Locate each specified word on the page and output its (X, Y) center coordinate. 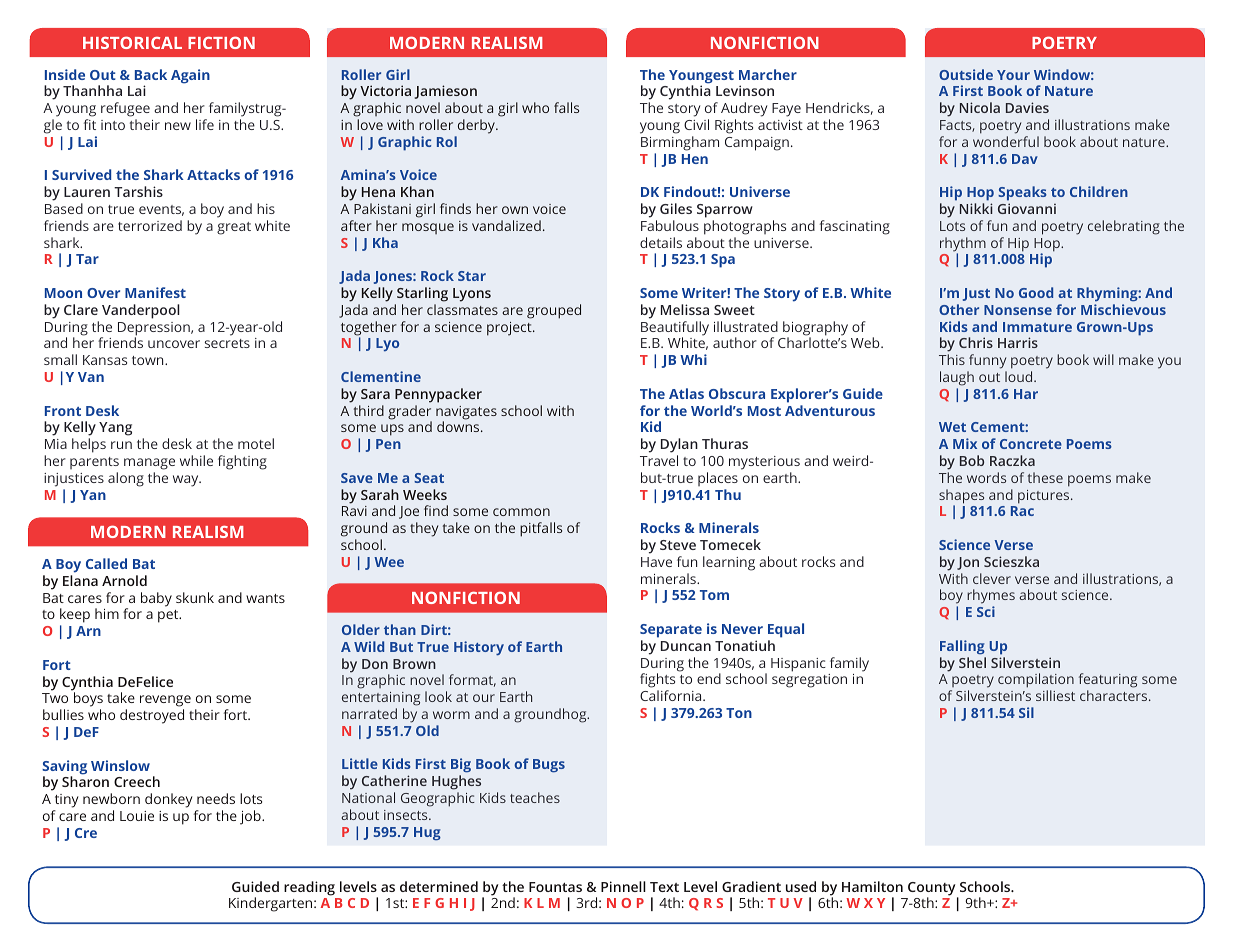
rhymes (991, 598)
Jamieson (446, 92)
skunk (195, 597)
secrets (227, 343)
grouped (554, 311)
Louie (137, 816)
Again (190, 76)
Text (664, 887)
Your (1013, 75)
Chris (976, 342)
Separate (671, 631)
